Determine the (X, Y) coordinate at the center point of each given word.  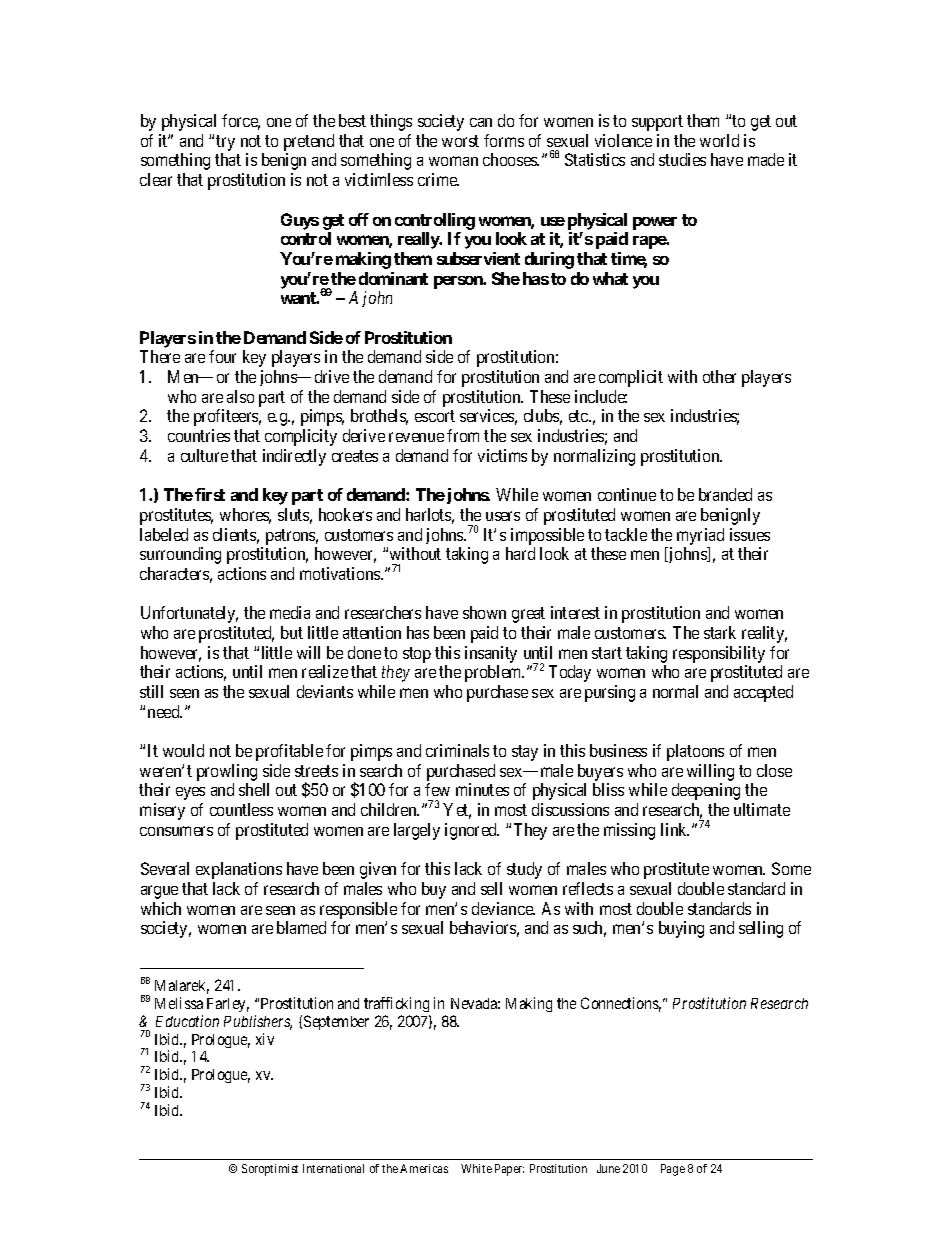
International (333, 1168)
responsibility (719, 654)
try (225, 143)
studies (682, 159)
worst (460, 141)
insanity (491, 654)
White (476, 1168)
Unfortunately (189, 614)
